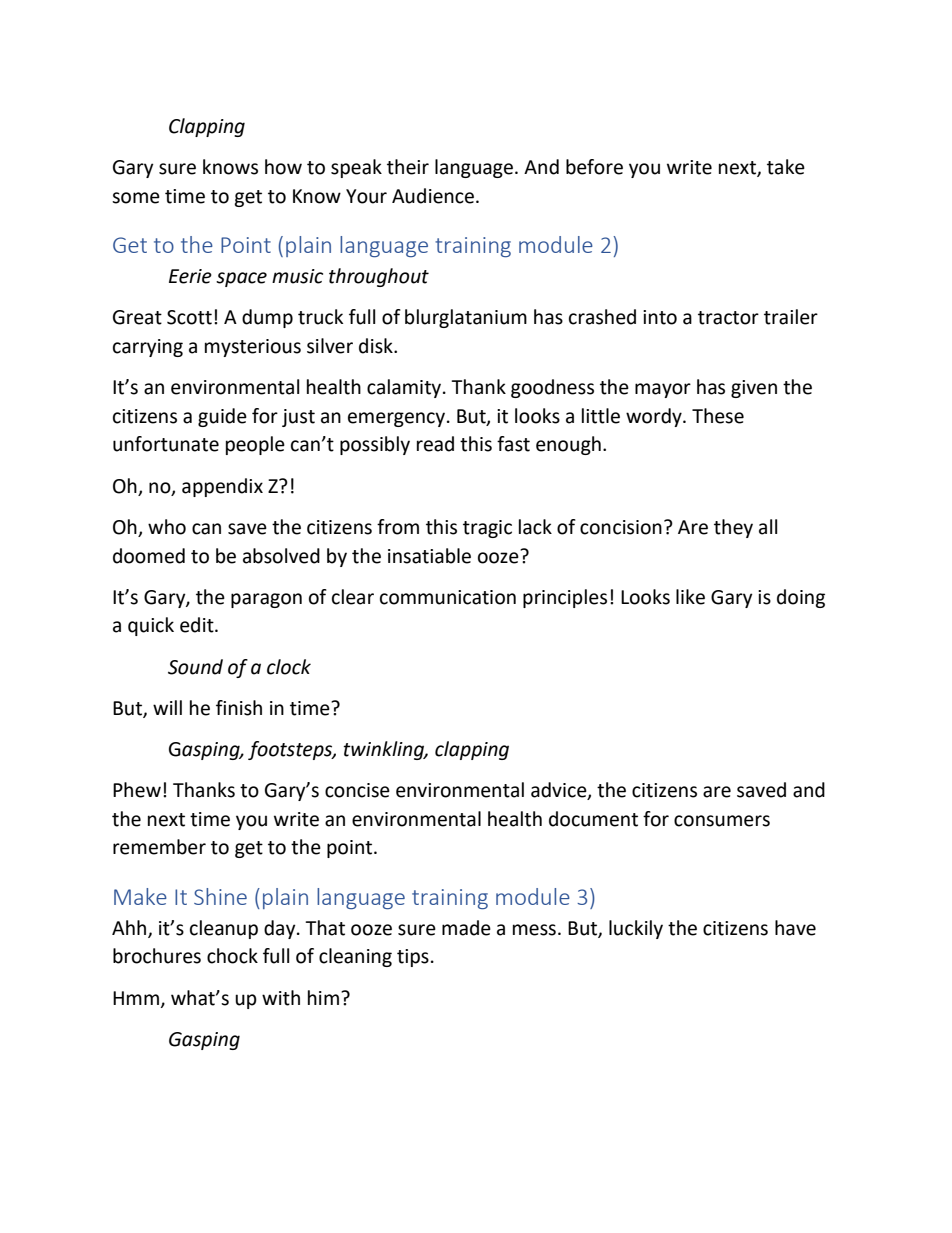 The height and width of the screenshot is (1233, 952). I want to click on their, so click(408, 167).
